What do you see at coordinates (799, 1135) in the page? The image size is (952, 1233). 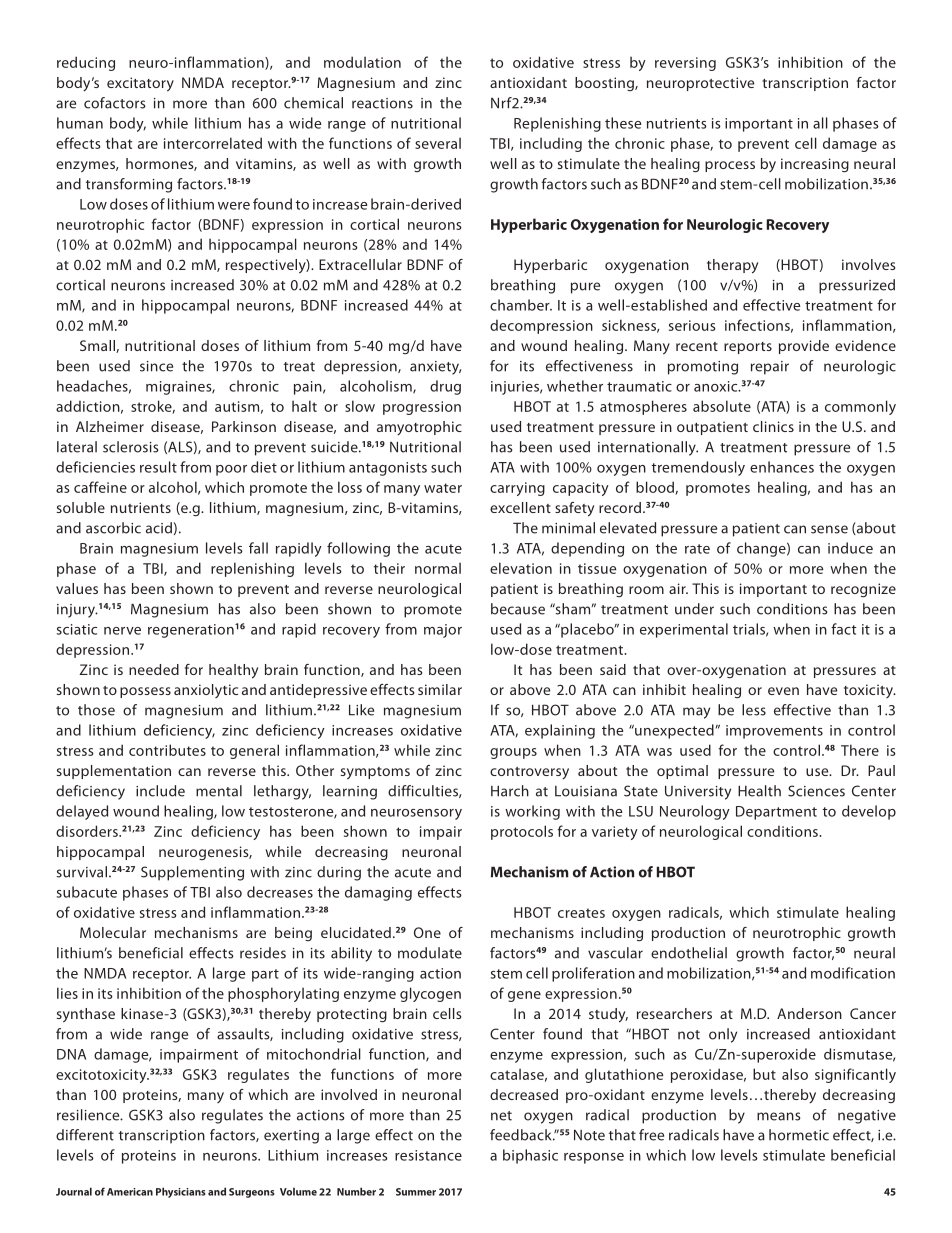 I see `hormetic` at bounding box center [799, 1135].
